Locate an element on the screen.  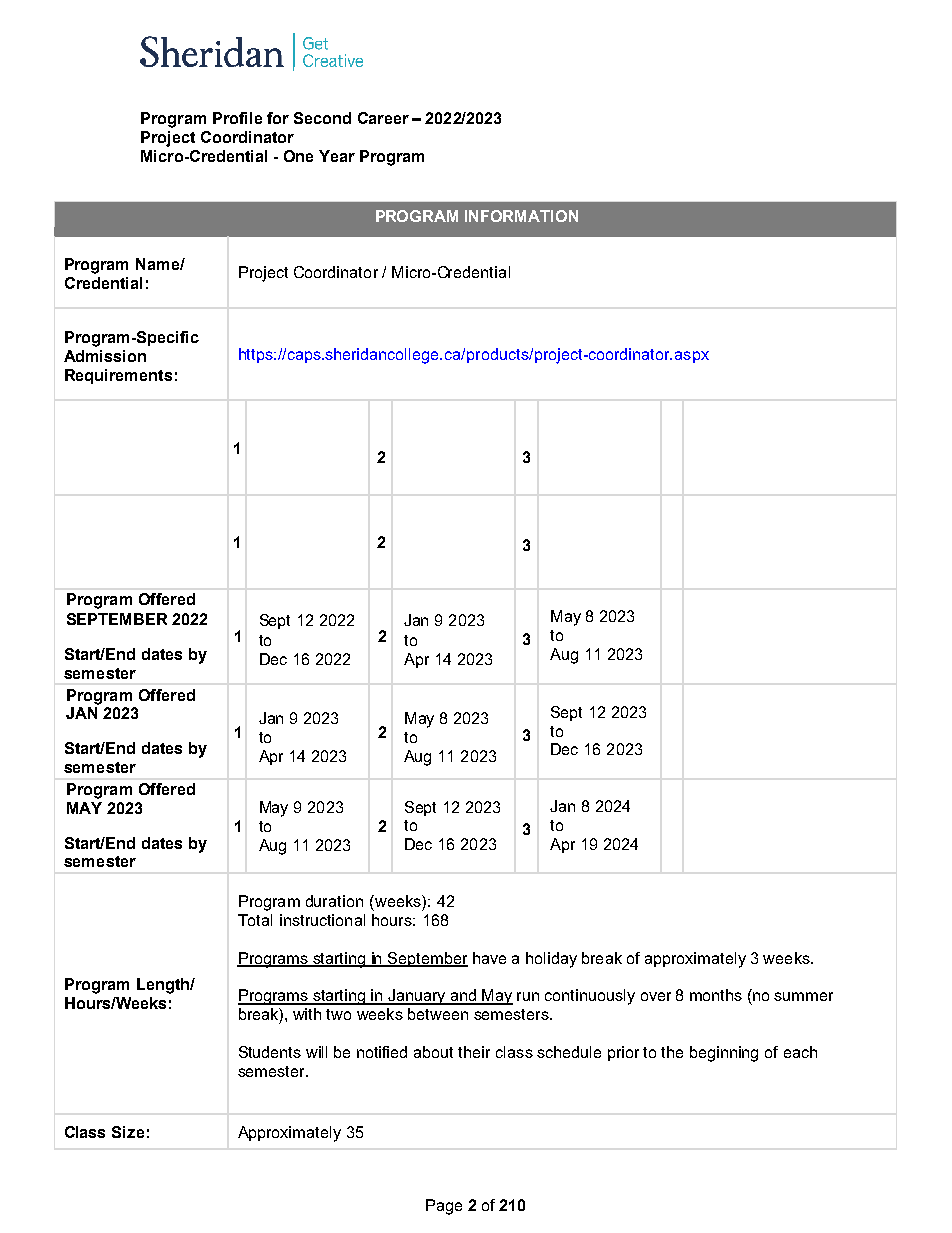
Total is located at coordinates (255, 920).
